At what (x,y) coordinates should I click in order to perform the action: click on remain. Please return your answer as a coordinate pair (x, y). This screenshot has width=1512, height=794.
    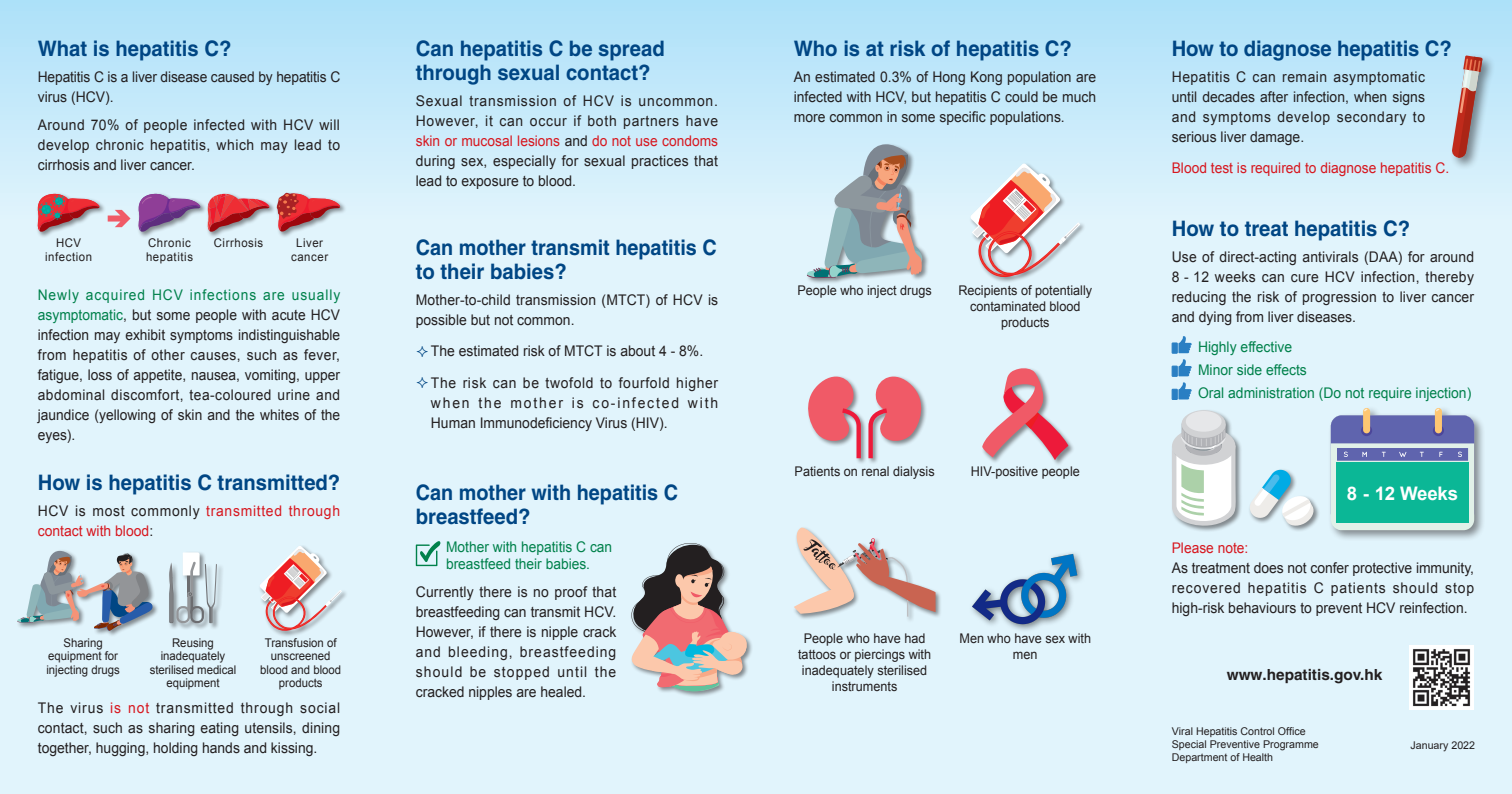
    Looking at the image, I should click on (1304, 76).
